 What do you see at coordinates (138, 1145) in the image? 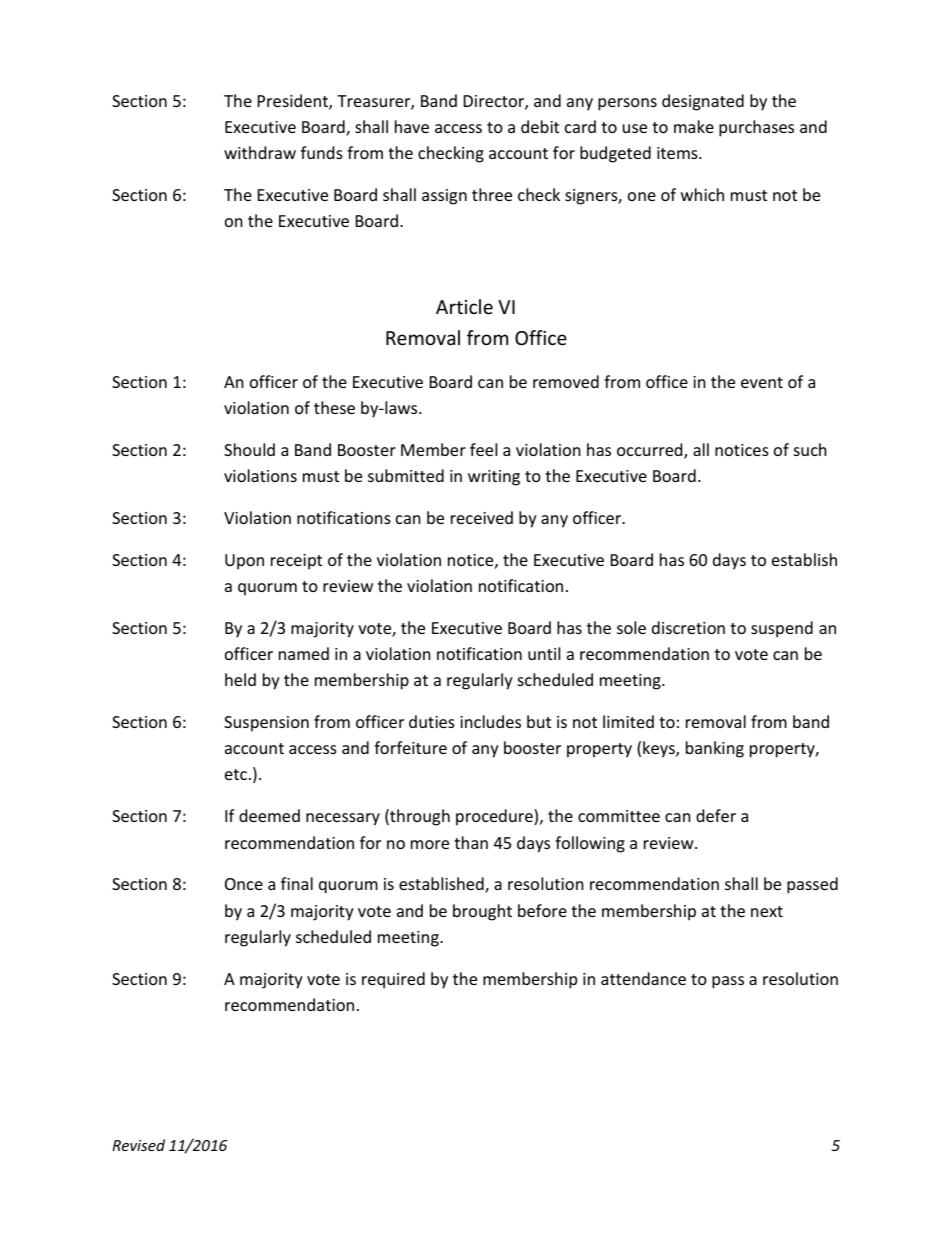
I see `Revised` at bounding box center [138, 1145].
